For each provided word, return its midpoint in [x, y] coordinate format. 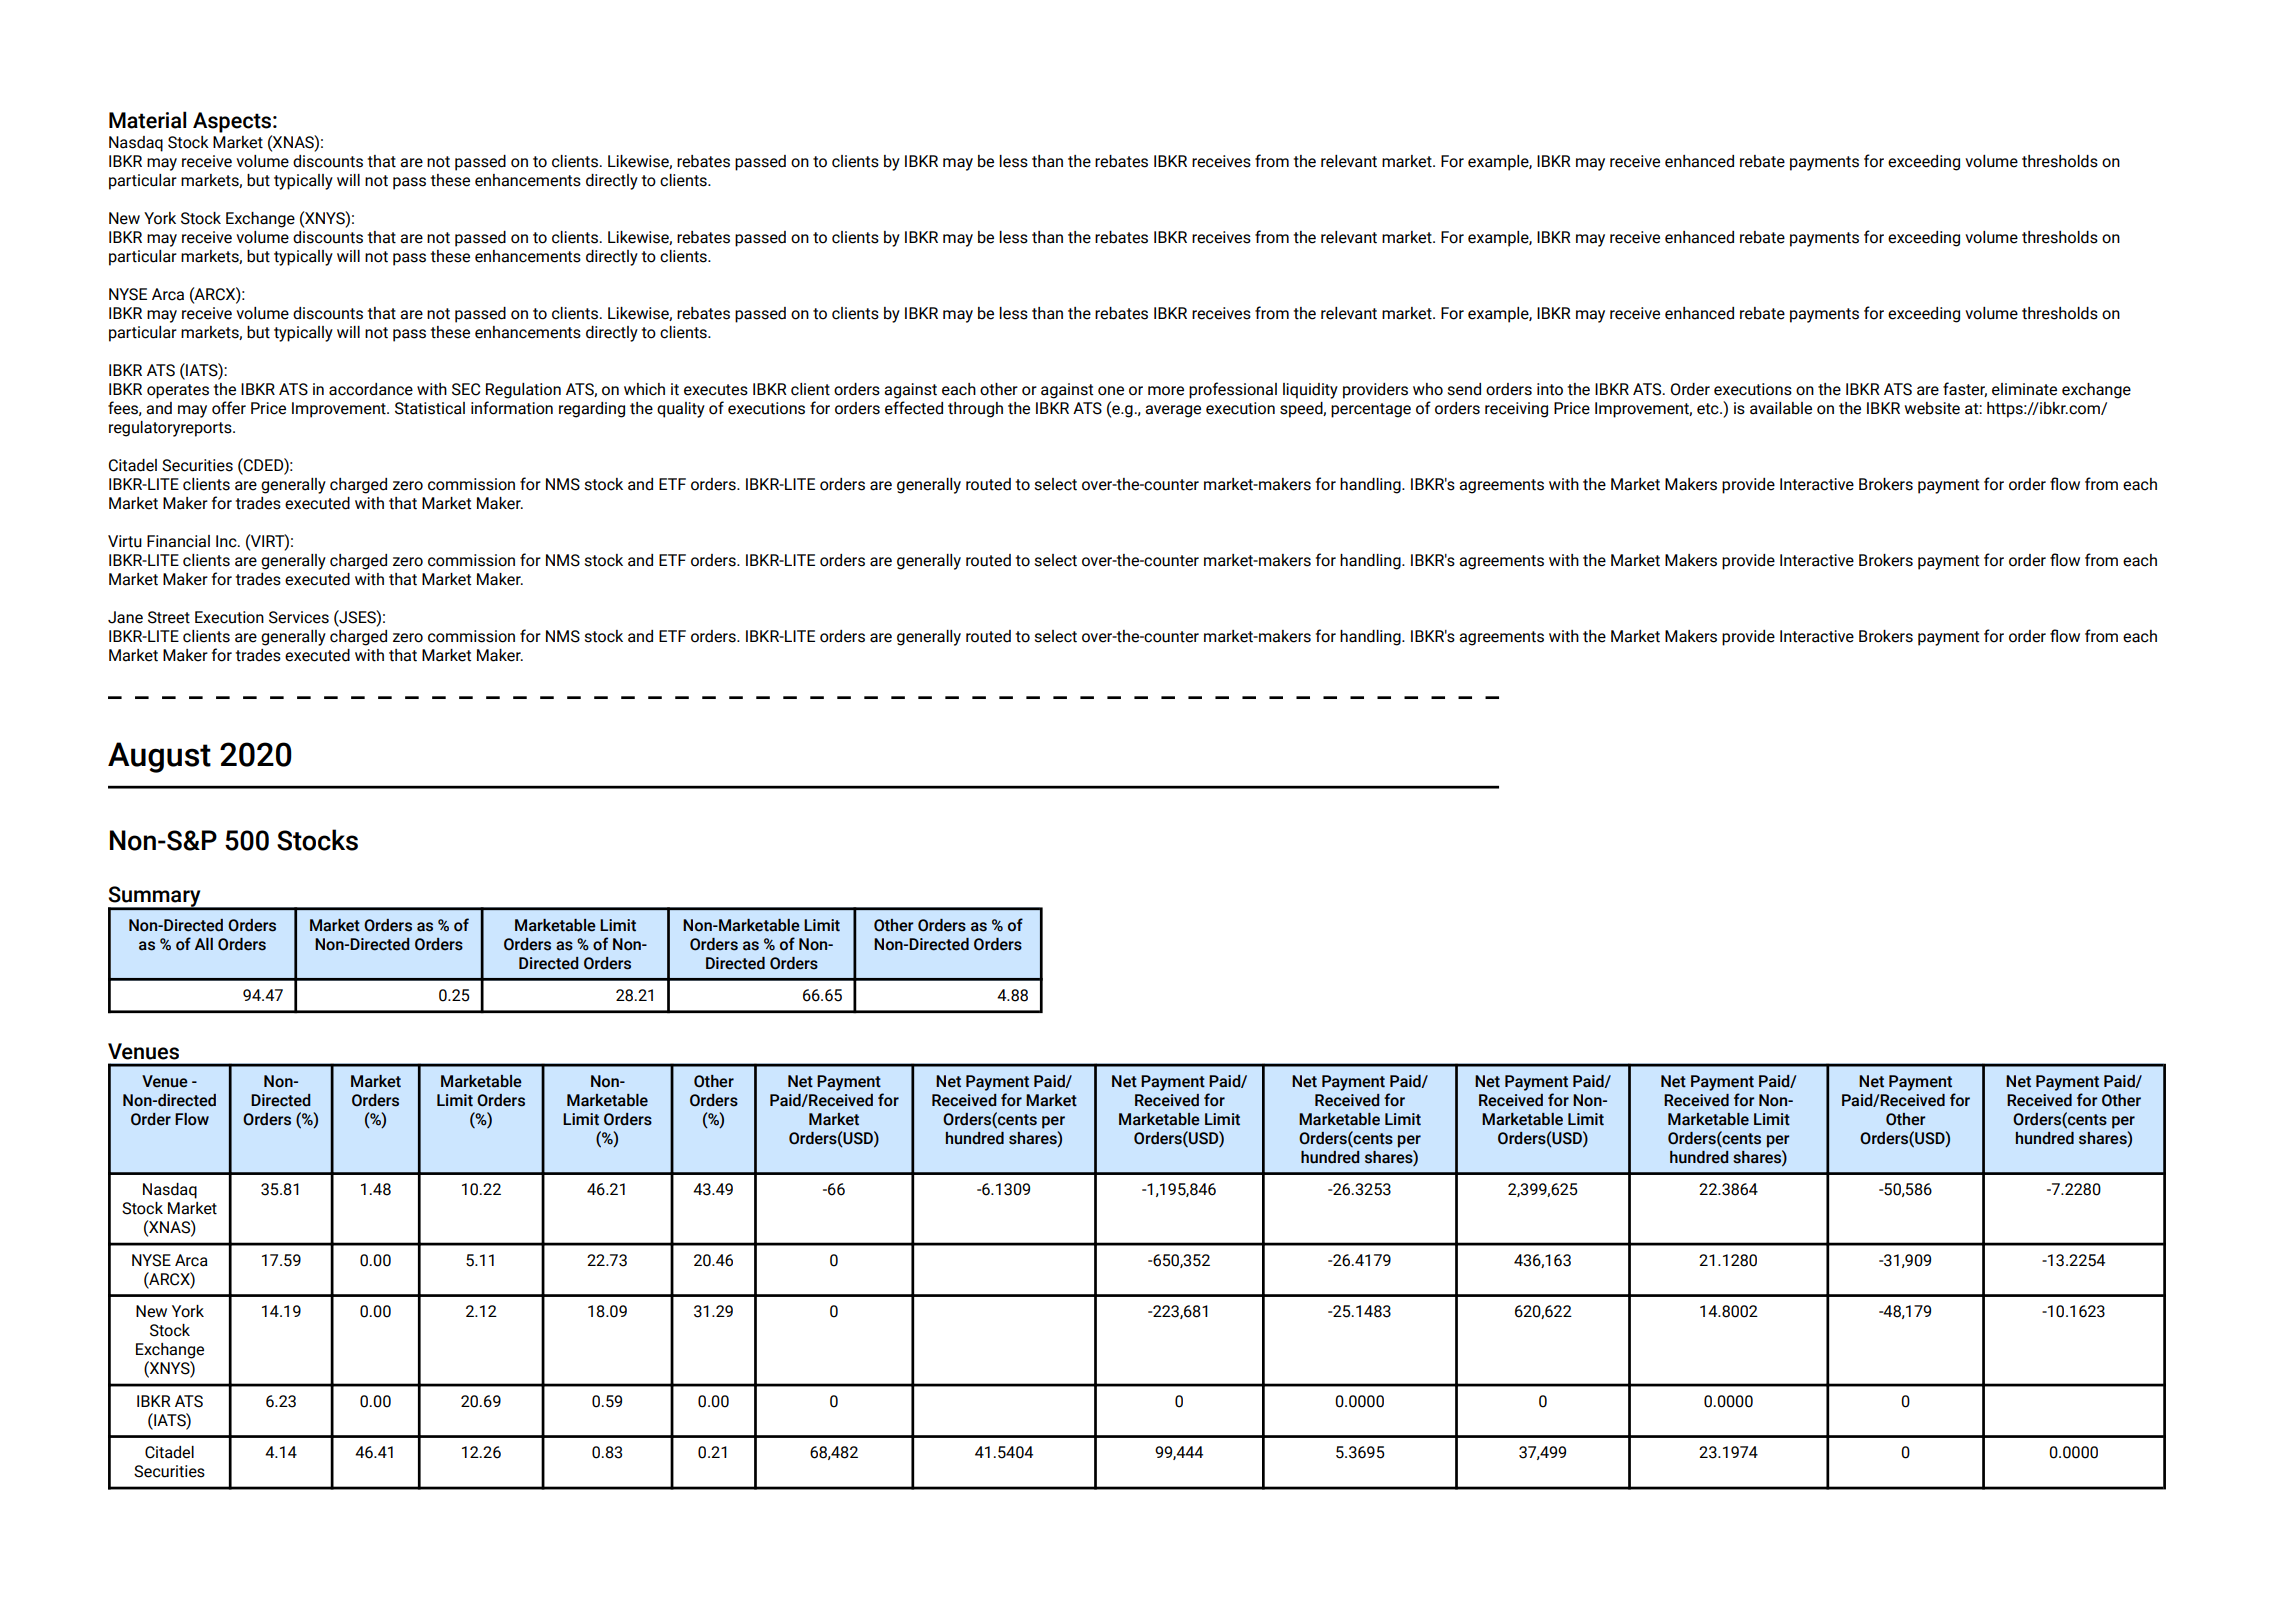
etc [1709, 409]
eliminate [2024, 389]
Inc [227, 541]
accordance [371, 389]
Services [299, 617]
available [1781, 408]
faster [1965, 389]
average [1173, 411]
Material [147, 120]
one [1111, 391]
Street [169, 617]
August [159, 757]
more [1166, 391]
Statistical [430, 408]
